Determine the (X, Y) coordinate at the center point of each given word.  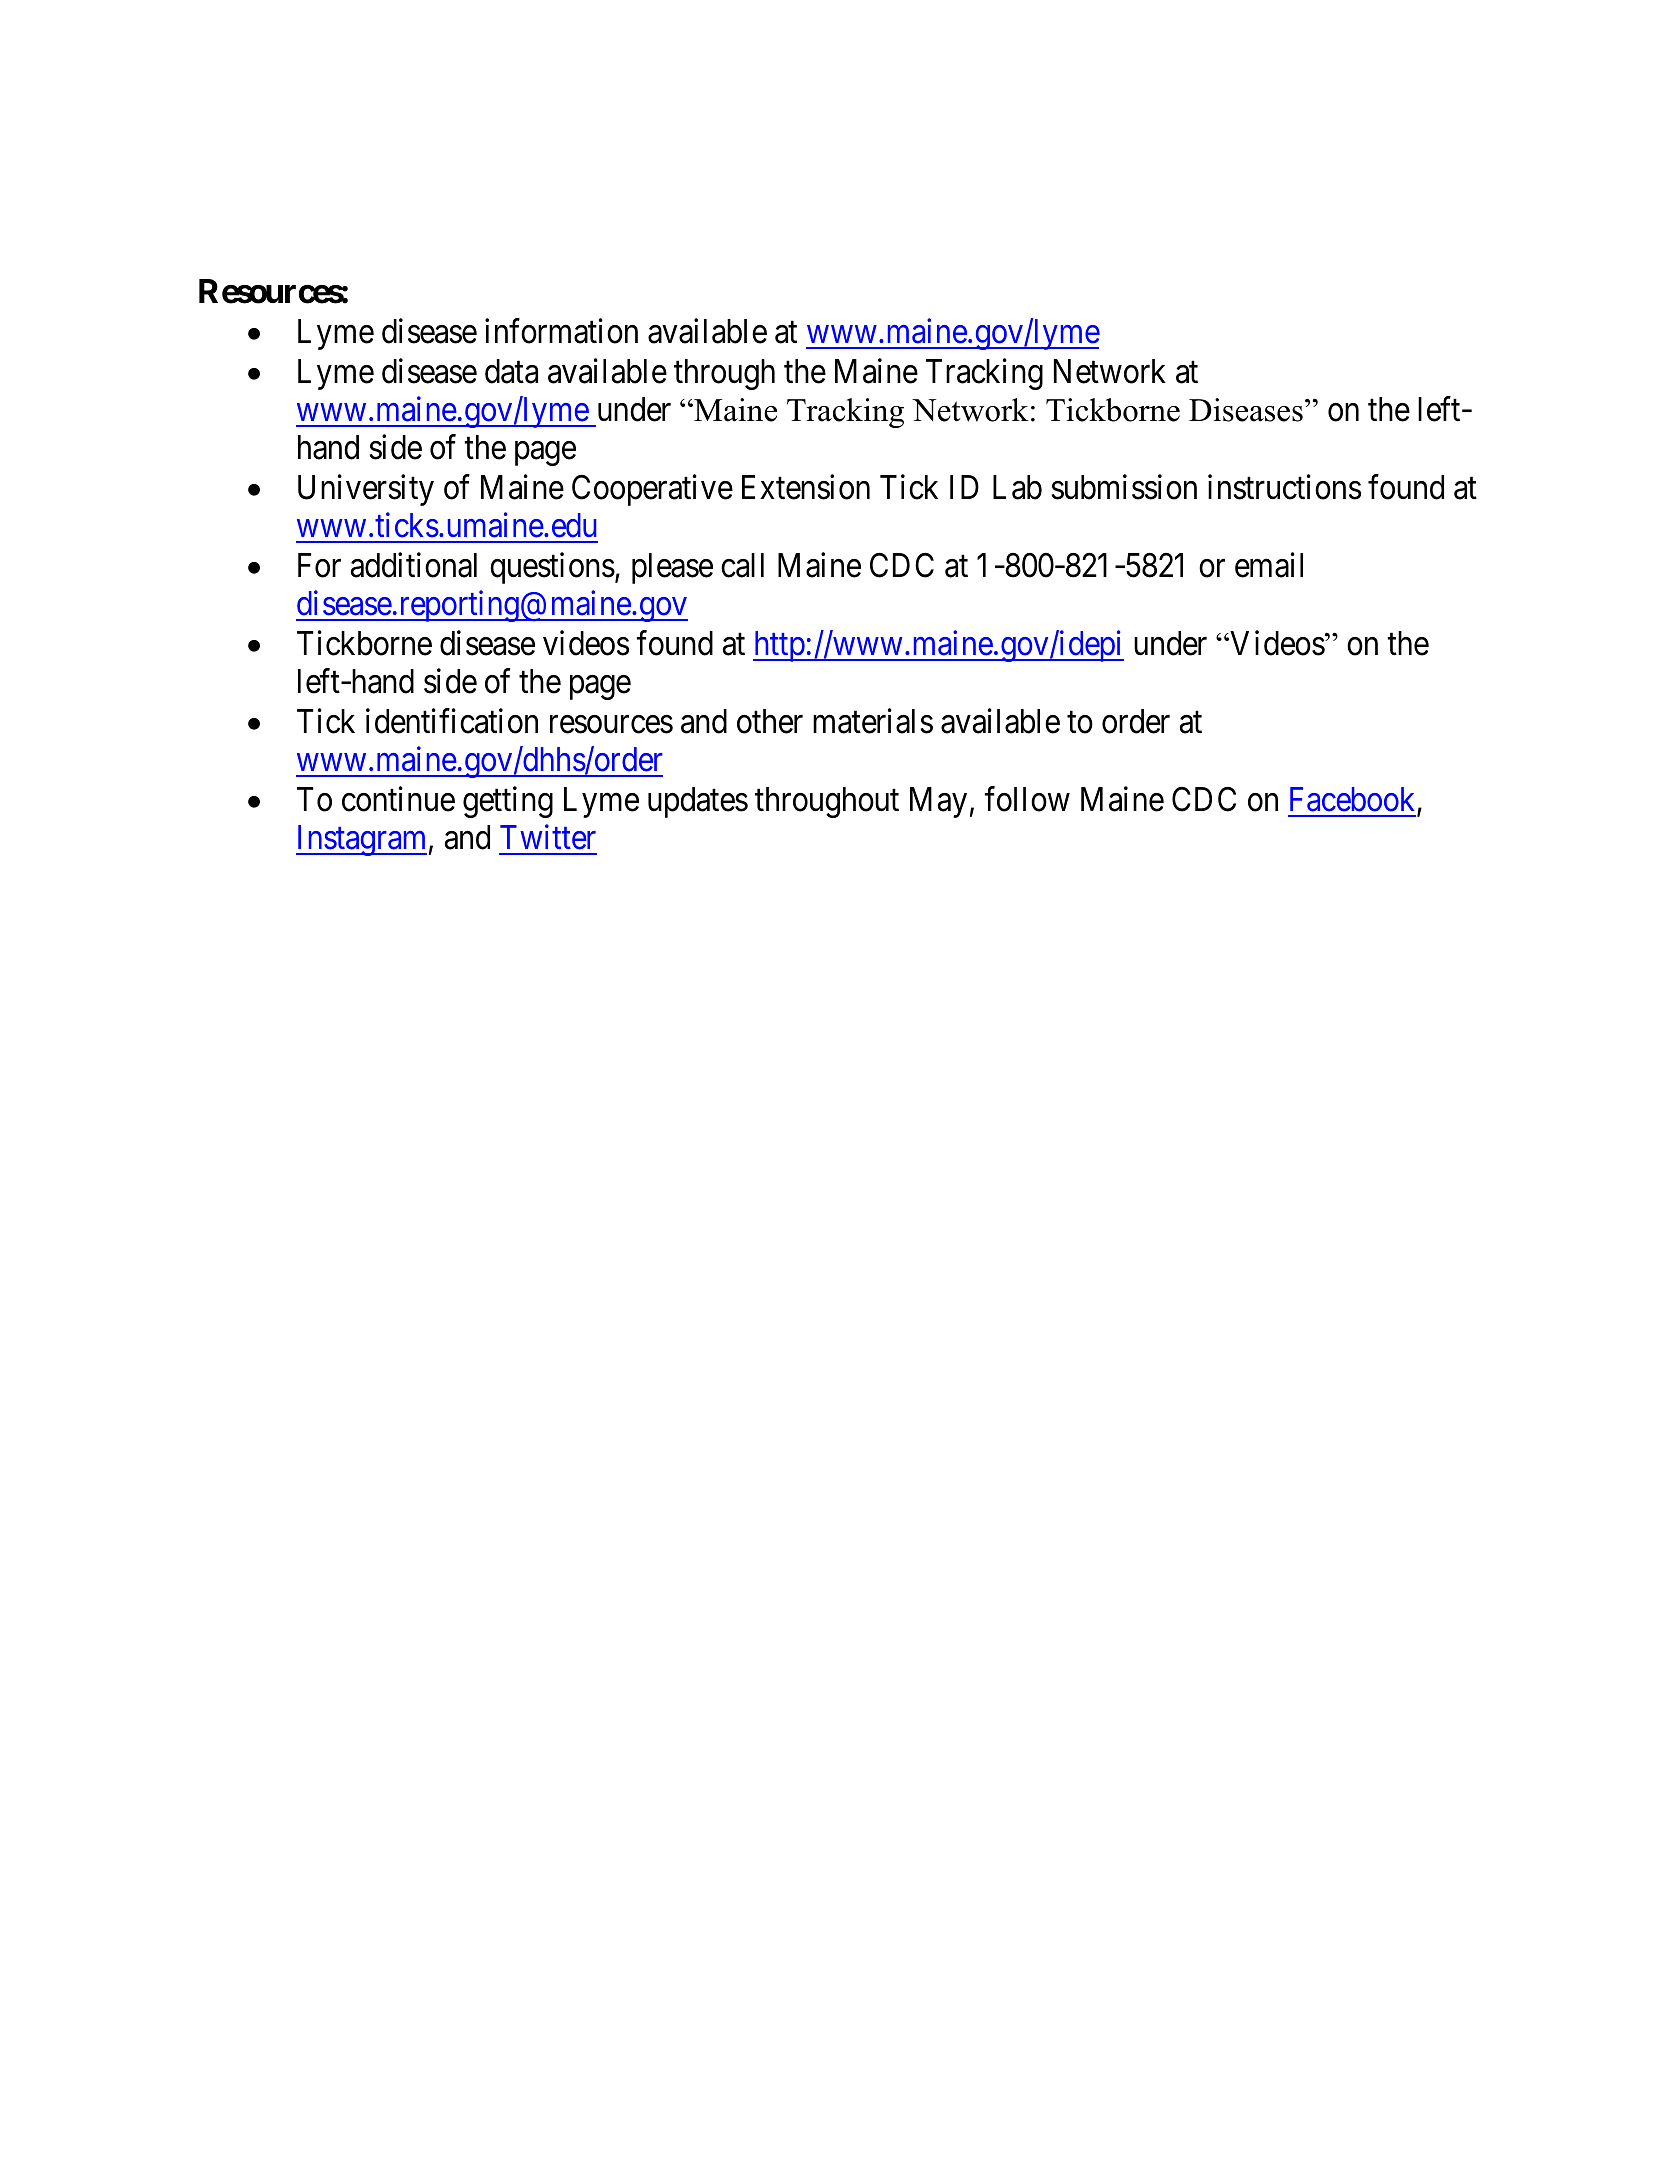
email (1269, 565)
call (742, 565)
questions (552, 568)
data (511, 371)
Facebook (1354, 800)
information (561, 331)
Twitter (548, 837)
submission (1124, 487)
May (938, 802)
